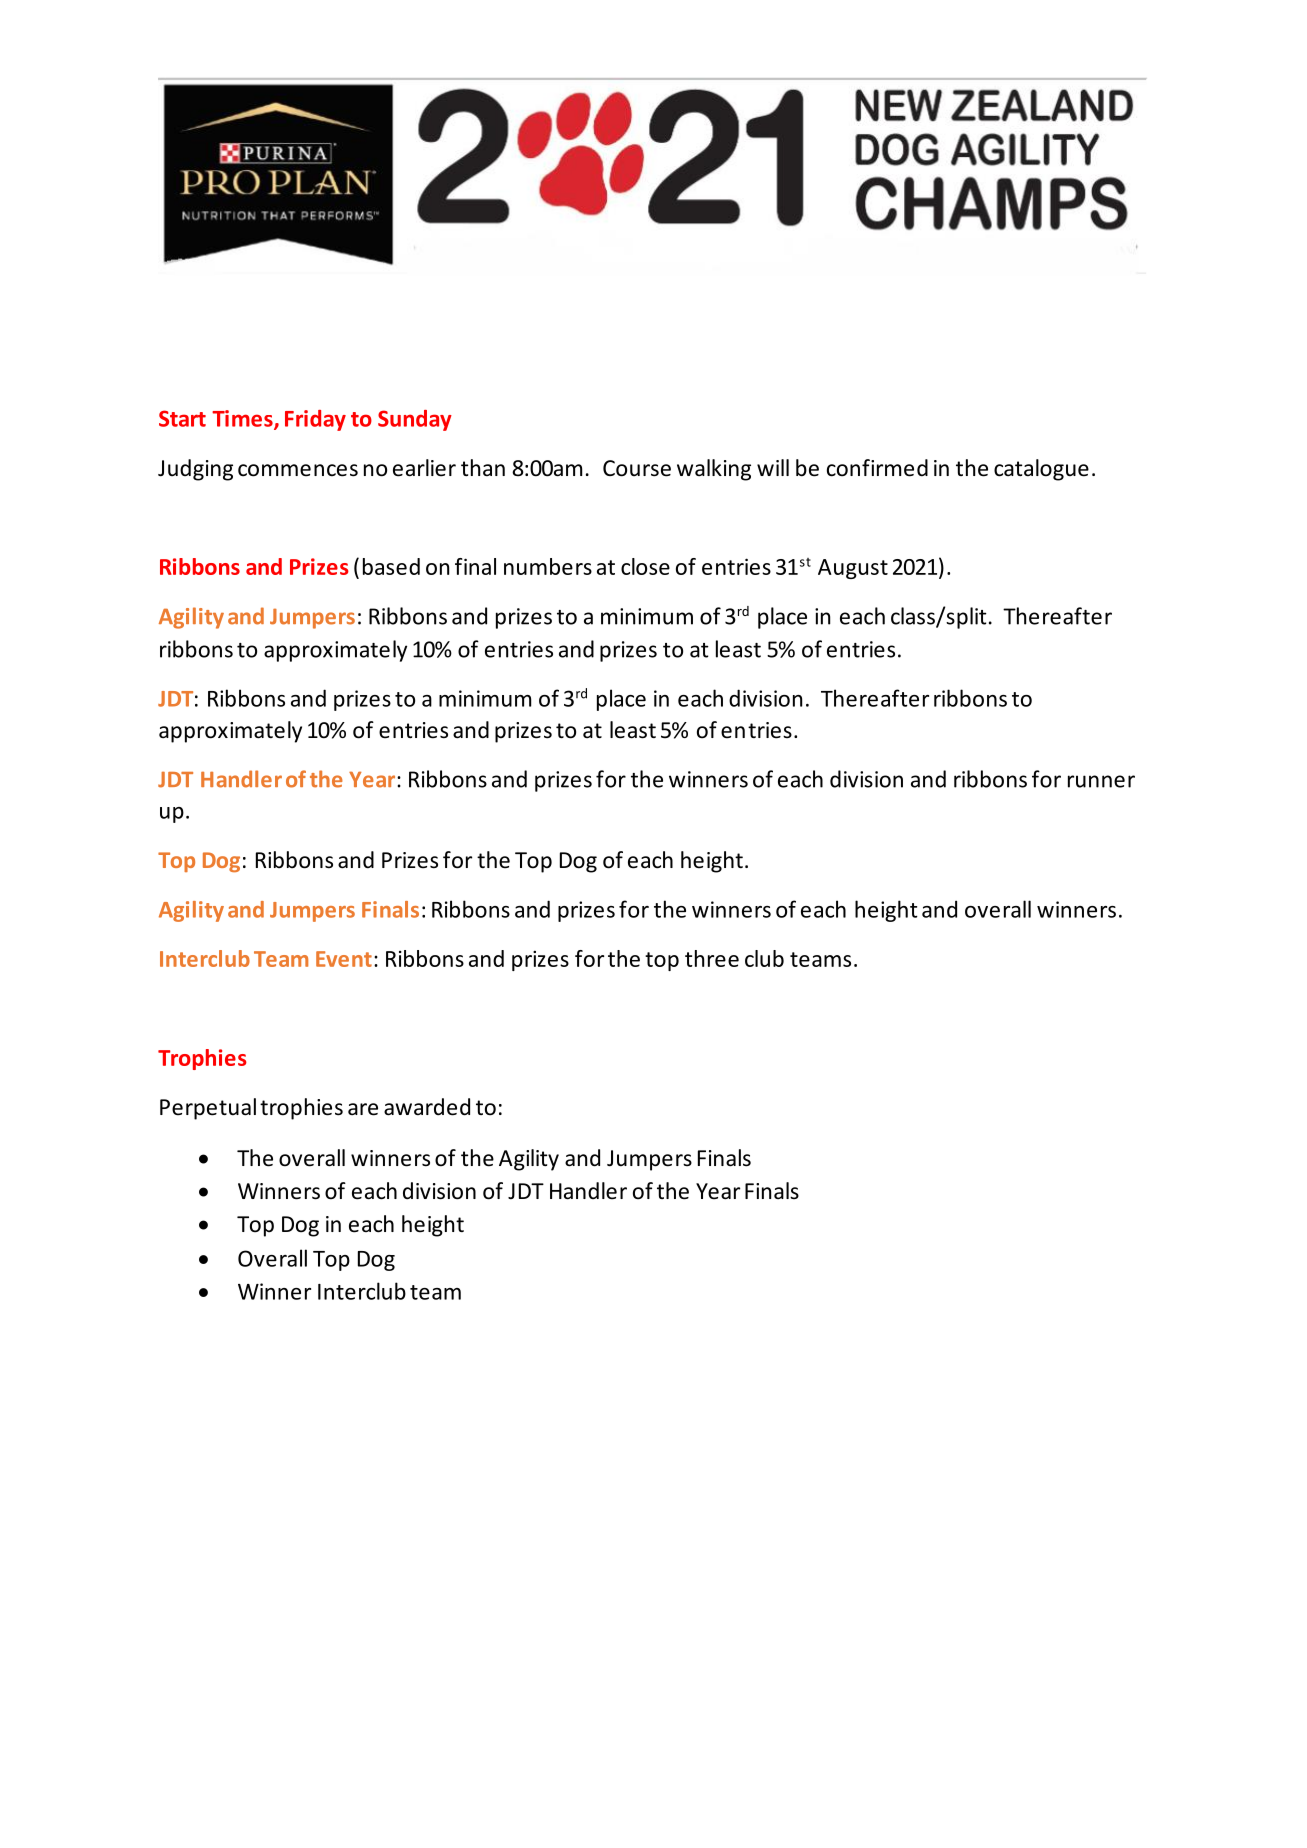  I want to click on awarded, so click(427, 1107).
